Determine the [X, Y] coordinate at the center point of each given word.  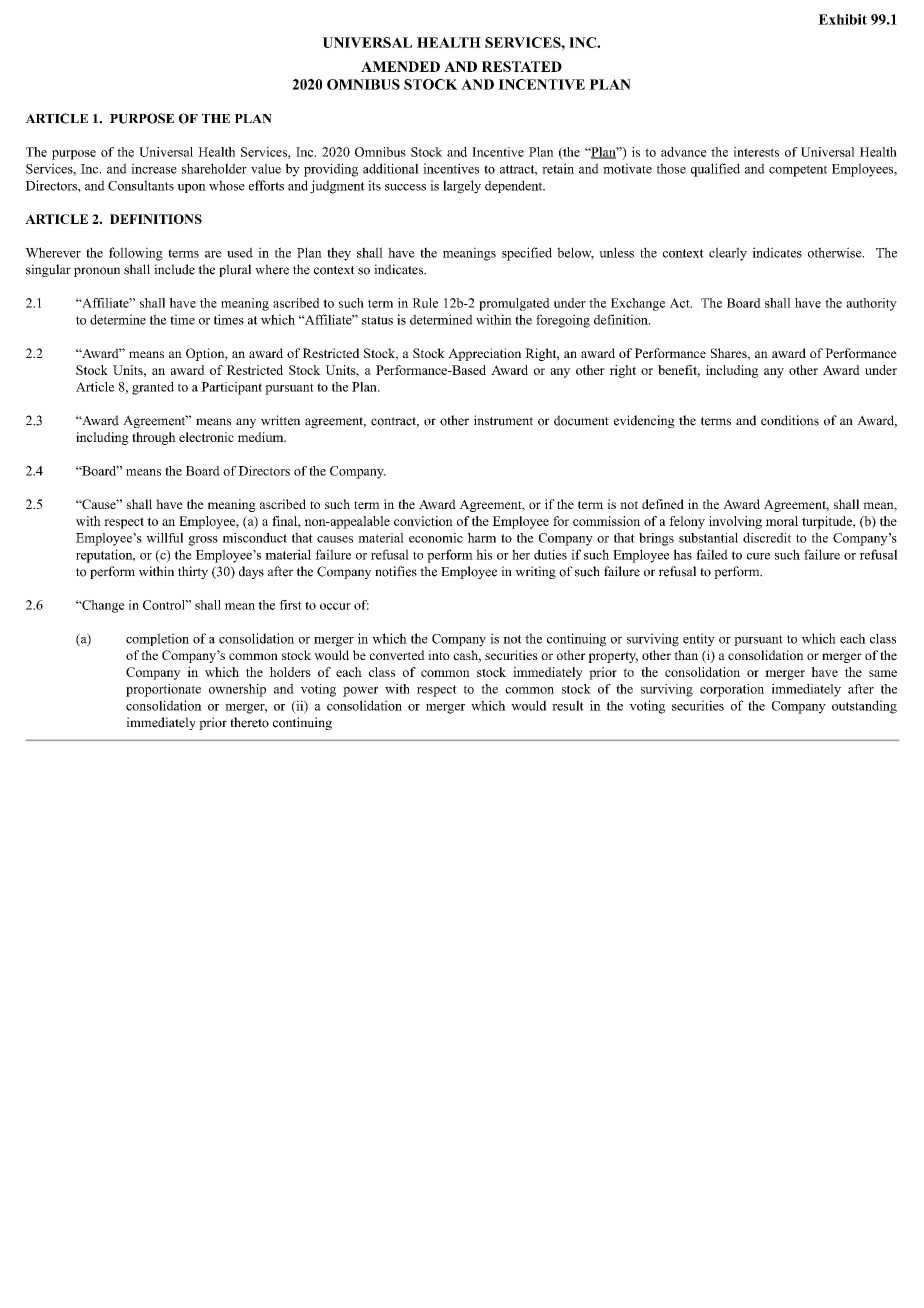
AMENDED [400, 66]
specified [527, 254]
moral [782, 521]
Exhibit [842, 19]
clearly [728, 254]
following [136, 254]
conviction [423, 521]
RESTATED [522, 66]
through [154, 438]
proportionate [163, 690]
